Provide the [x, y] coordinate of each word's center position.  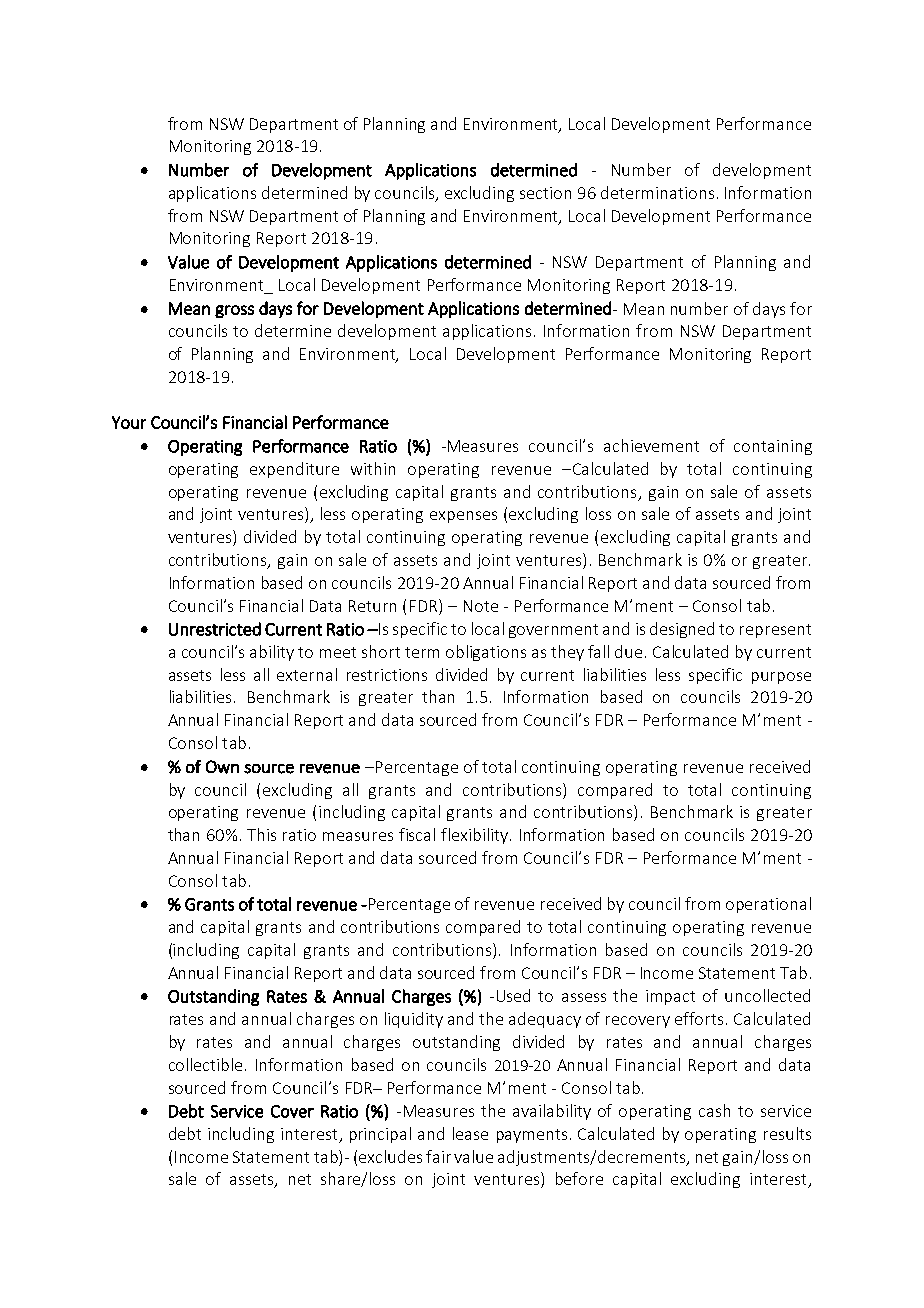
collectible [205, 1064]
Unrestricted [215, 629]
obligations [486, 653]
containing [773, 447]
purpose [781, 678]
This [261, 834]
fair [438, 1156]
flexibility [476, 836]
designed [682, 630]
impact [670, 997]
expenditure [294, 470]
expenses [463, 517]
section [545, 193]
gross [234, 311]
